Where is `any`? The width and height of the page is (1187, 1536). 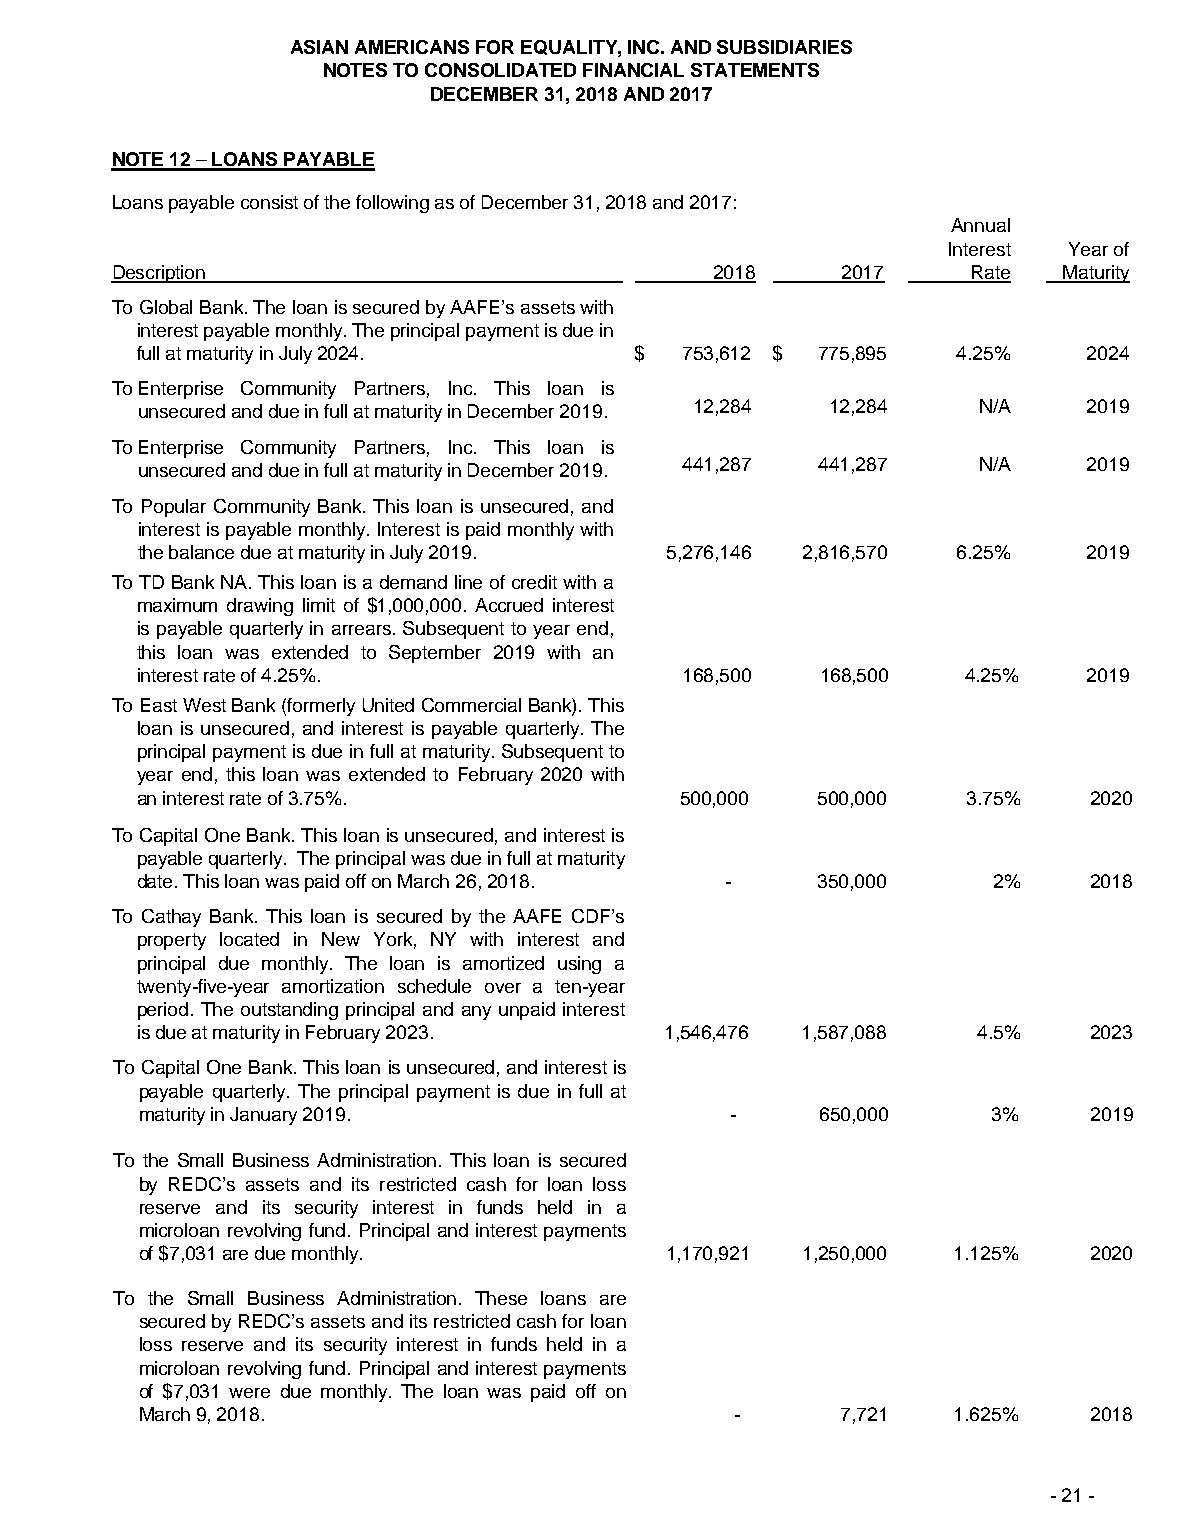 any is located at coordinates (476, 1013).
